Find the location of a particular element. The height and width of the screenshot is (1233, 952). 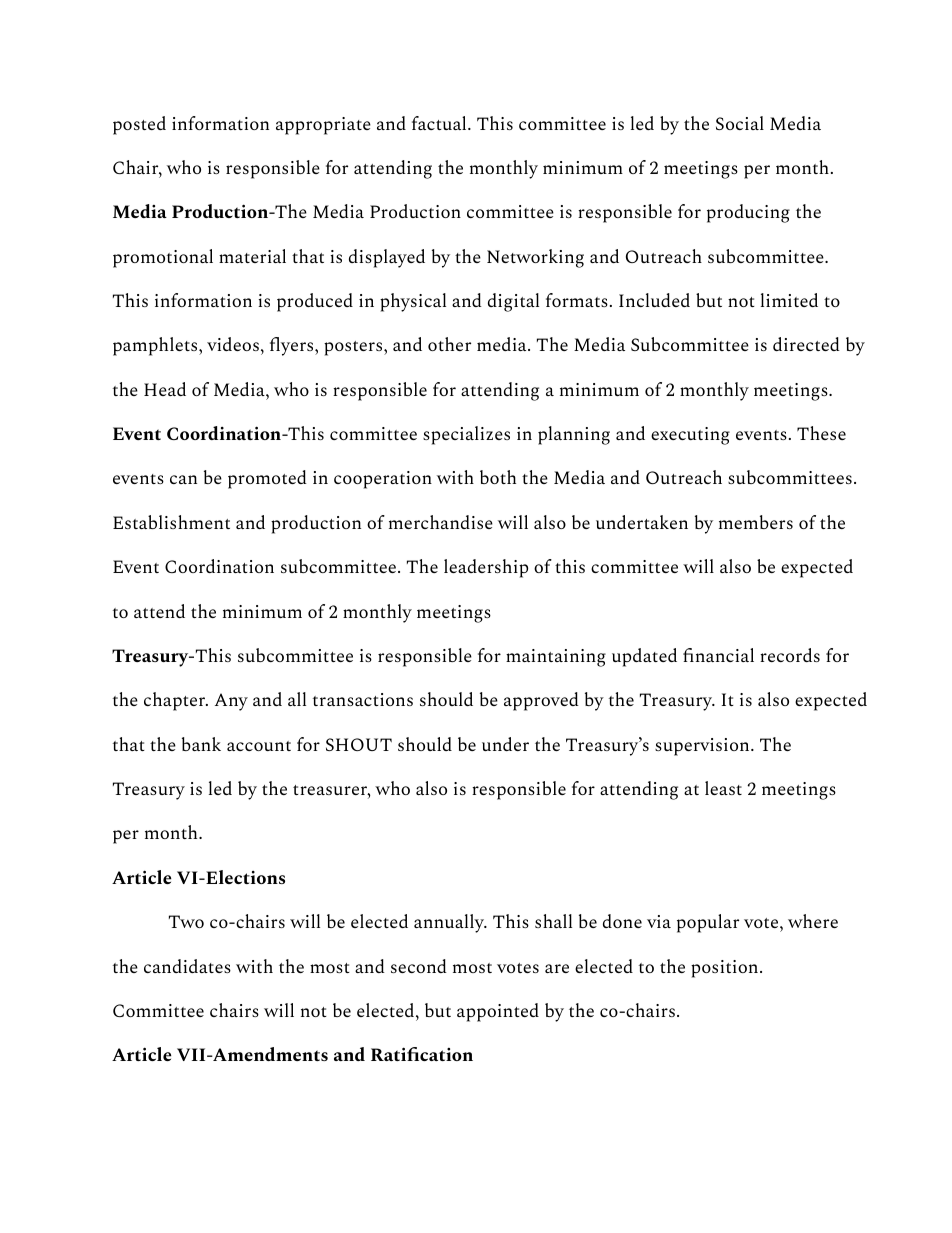

appointed is located at coordinates (498, 1012).
